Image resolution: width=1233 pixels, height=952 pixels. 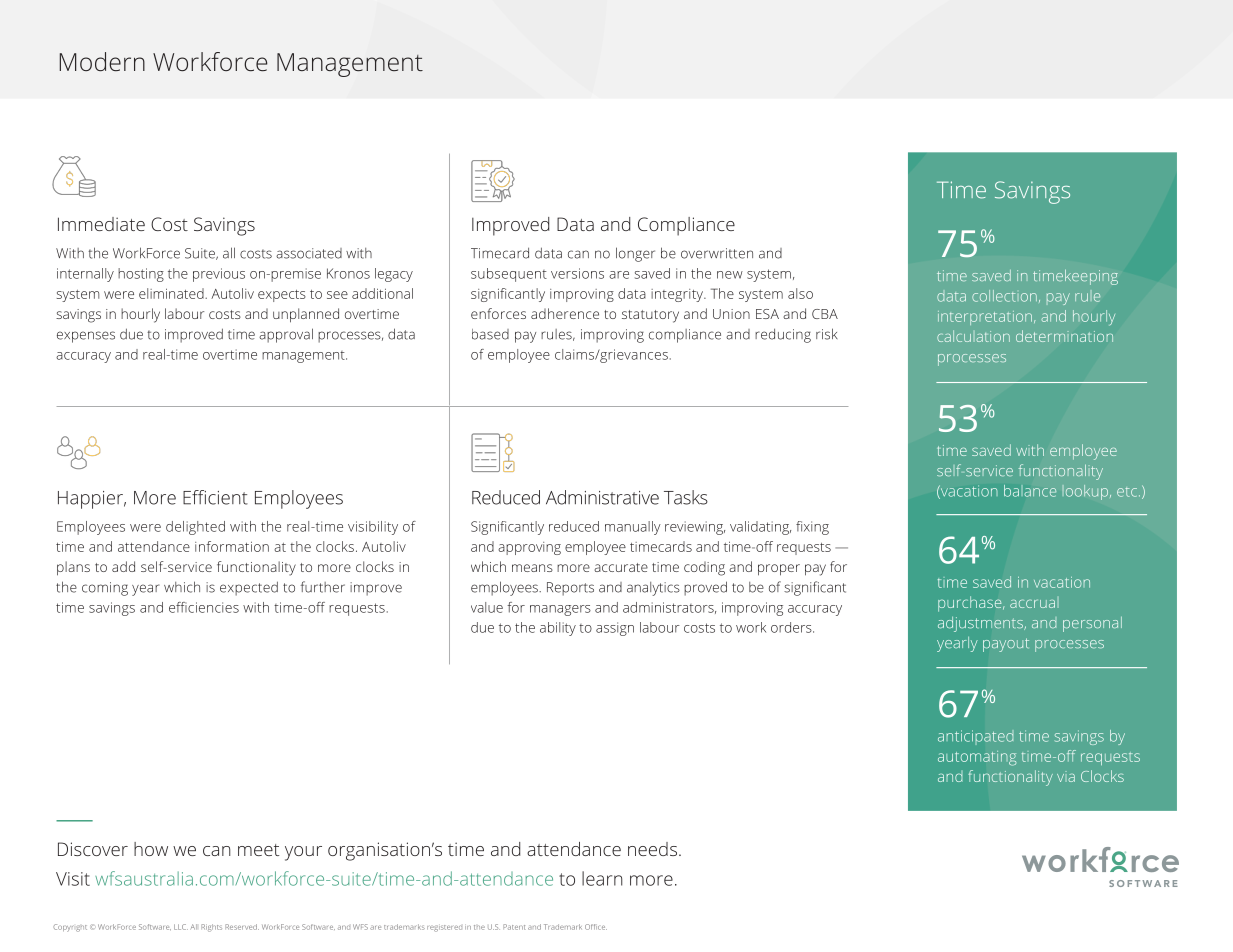 I want to click on Modern, so click(x=102, y=61).
